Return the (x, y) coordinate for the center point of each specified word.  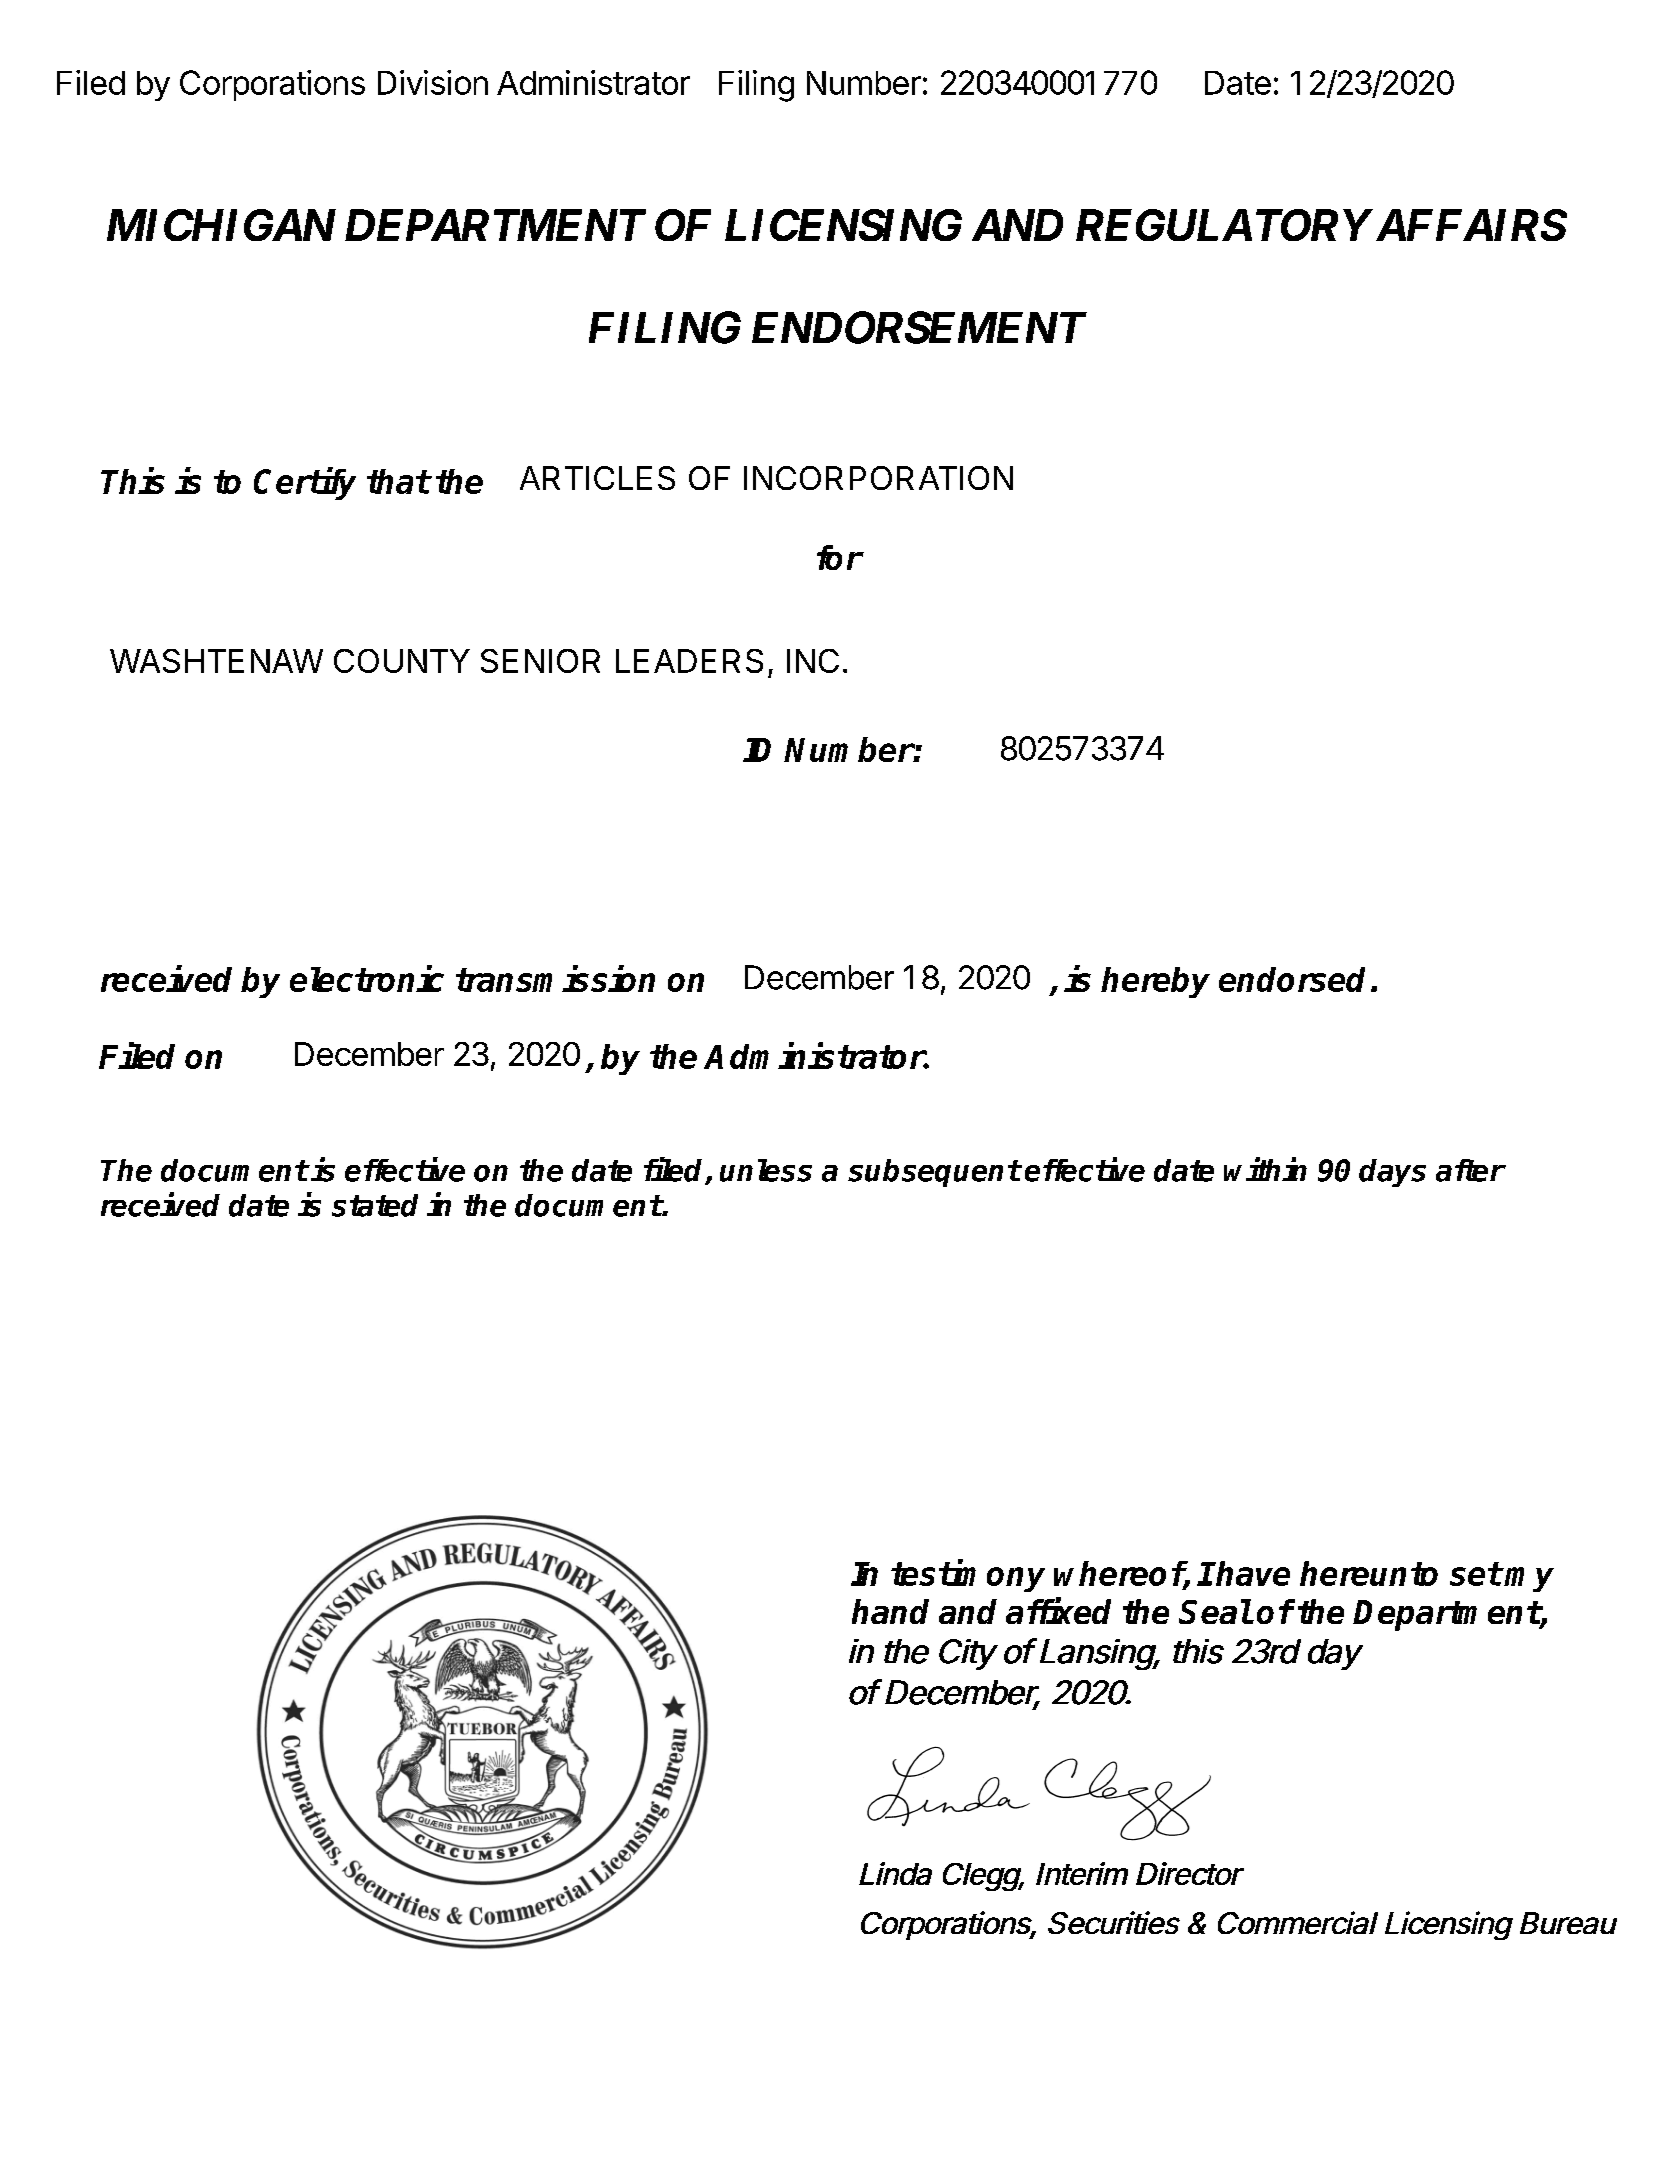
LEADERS (689, 661)
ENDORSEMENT (919, 327)
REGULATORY (1223, 225)
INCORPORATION (878, 478)
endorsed (1292, 979)
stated (375, 1205)
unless (766, 1170)
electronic (367, 978)
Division (433, 82)
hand (890, 1611)
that (398, 481)
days (1392, 1173)
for (839, 557)
